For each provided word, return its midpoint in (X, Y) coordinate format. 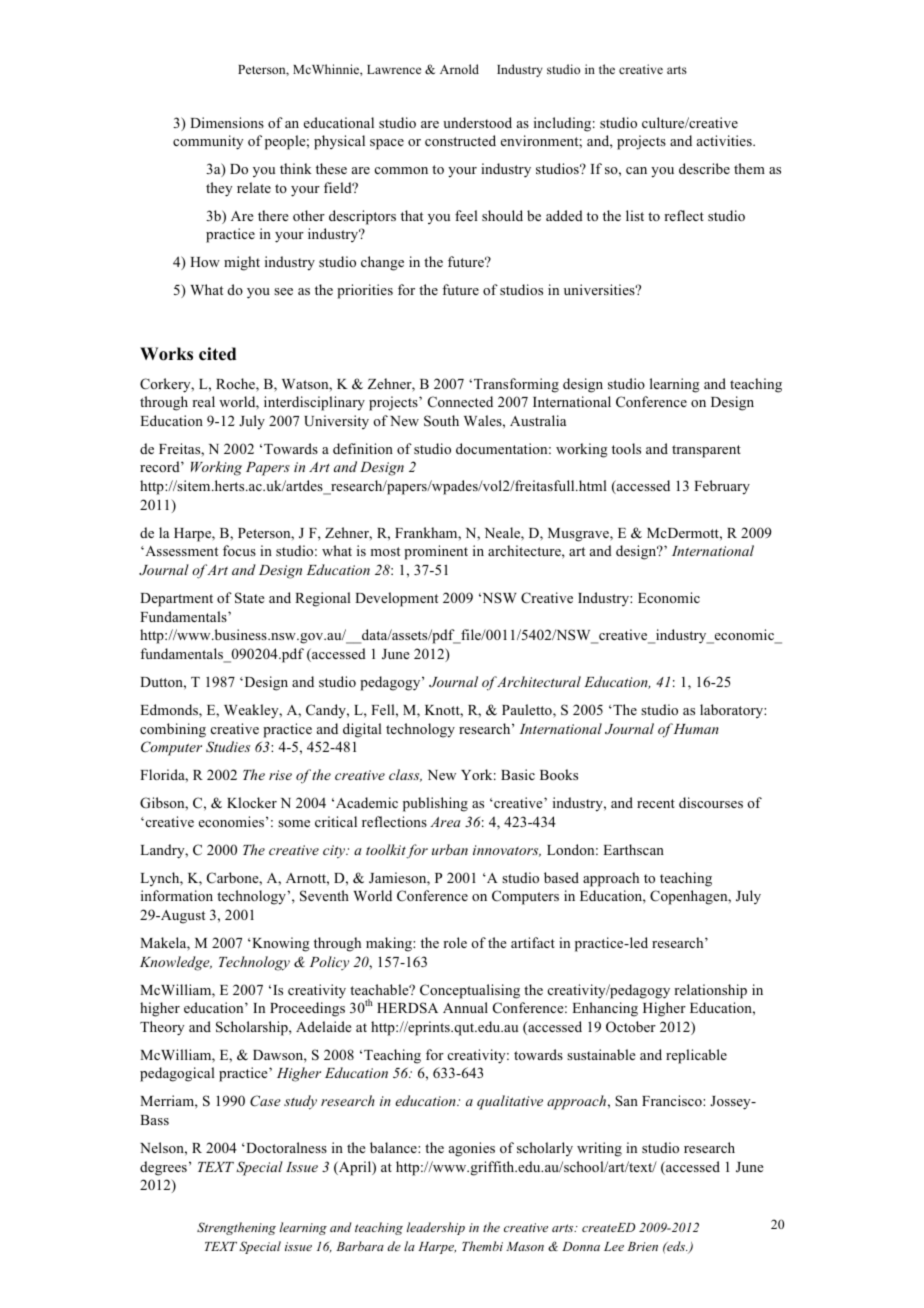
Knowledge (176, 963)
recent (656, 803)
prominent (436, 552)
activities (725, 140)
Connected (460, 402)
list (635, 215)
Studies (228, 747)
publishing (435, 804)
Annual (465, 1007)
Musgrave (579, 535)
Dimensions (227, 122)
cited (217, 354)
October (631, 1027)
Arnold (459, 69)
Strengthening (236, 1228)
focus (239, 550)
